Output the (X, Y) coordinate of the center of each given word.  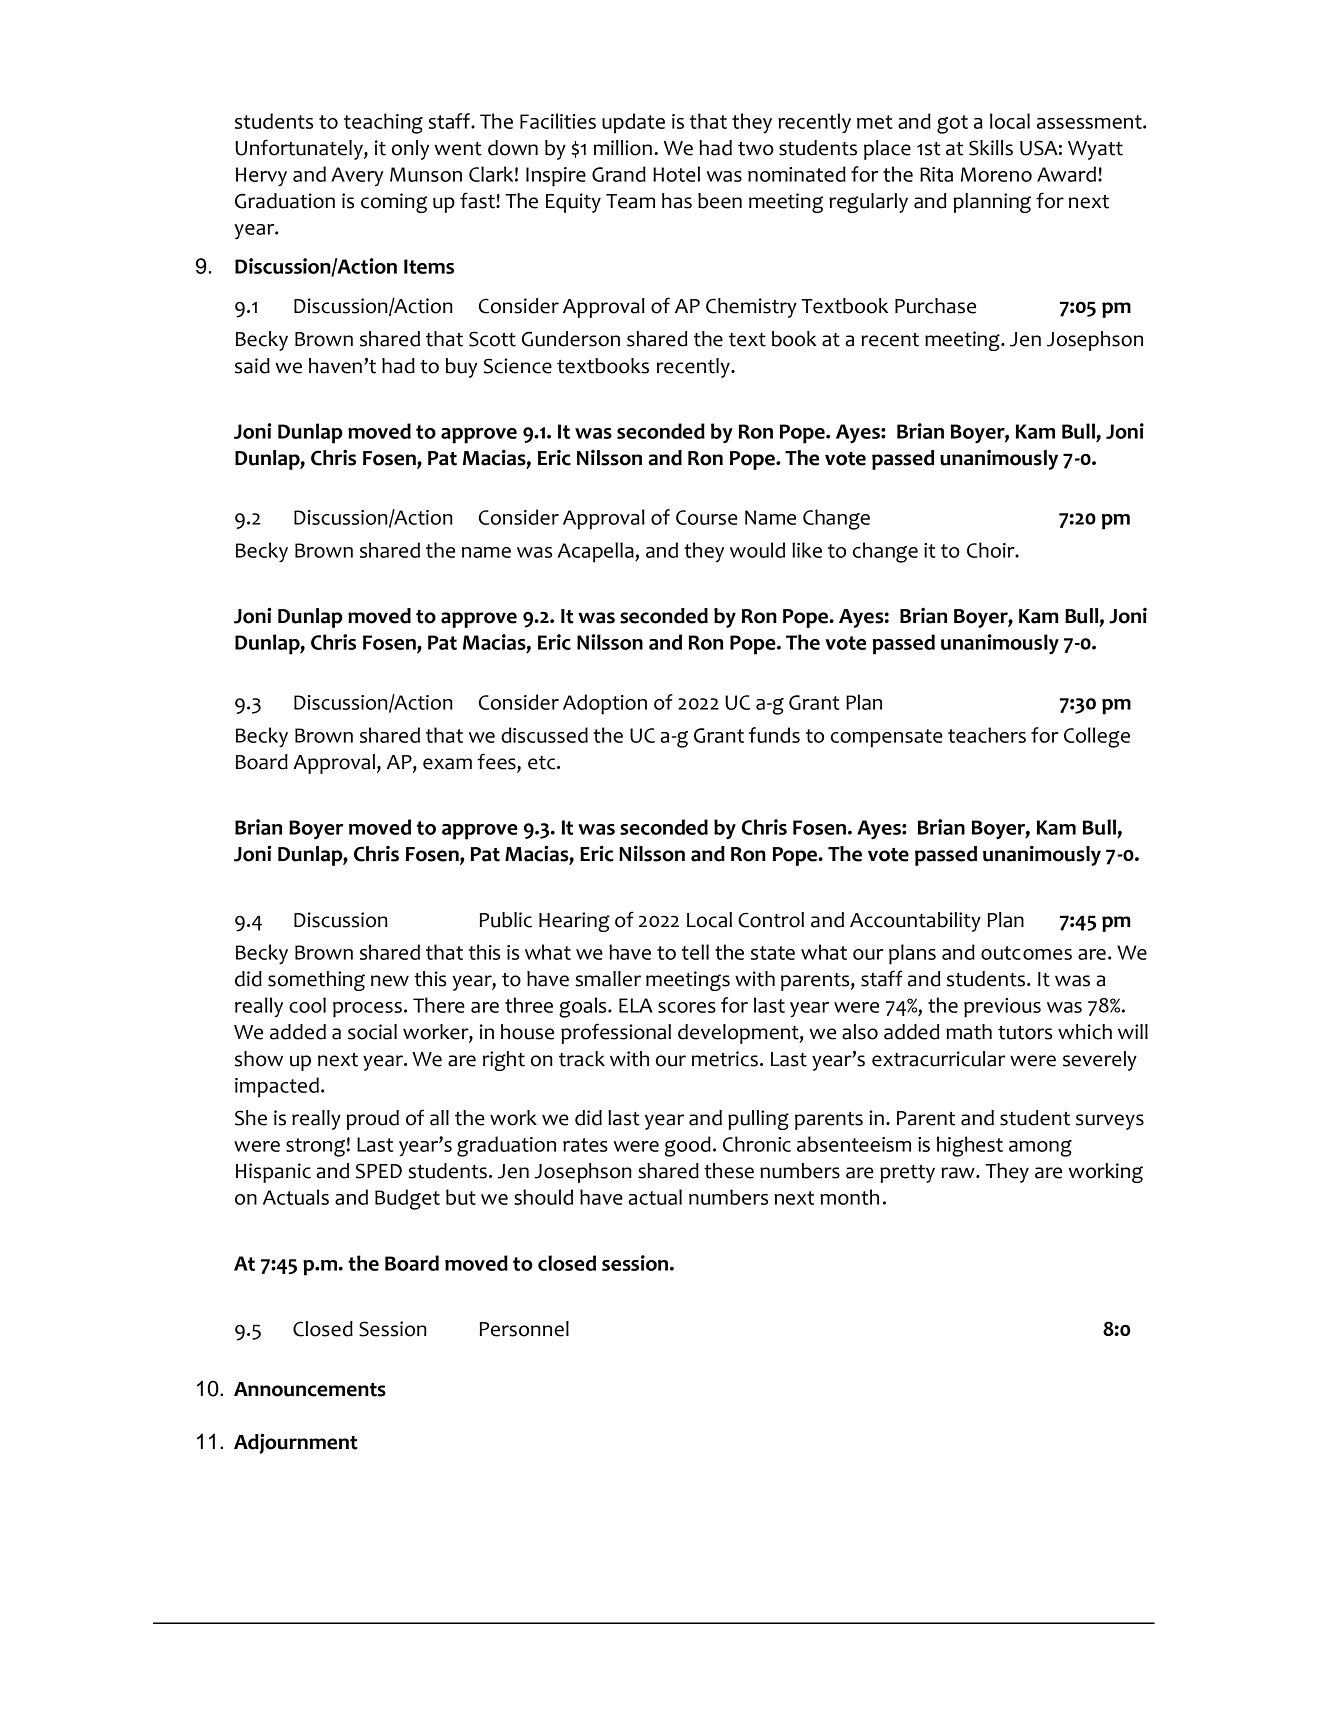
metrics (725, 1059)
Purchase (935, 306)
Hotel (676, 174)
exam (447, 764)
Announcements (310, 1389)
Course (707, 517)
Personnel (524, 1329)
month (849, 1197)
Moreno (996, 174)
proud (372, 1120)
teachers (987, 735)
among (1040, 1148)
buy (461, 368)
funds (774, 735)
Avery (357, 177)
